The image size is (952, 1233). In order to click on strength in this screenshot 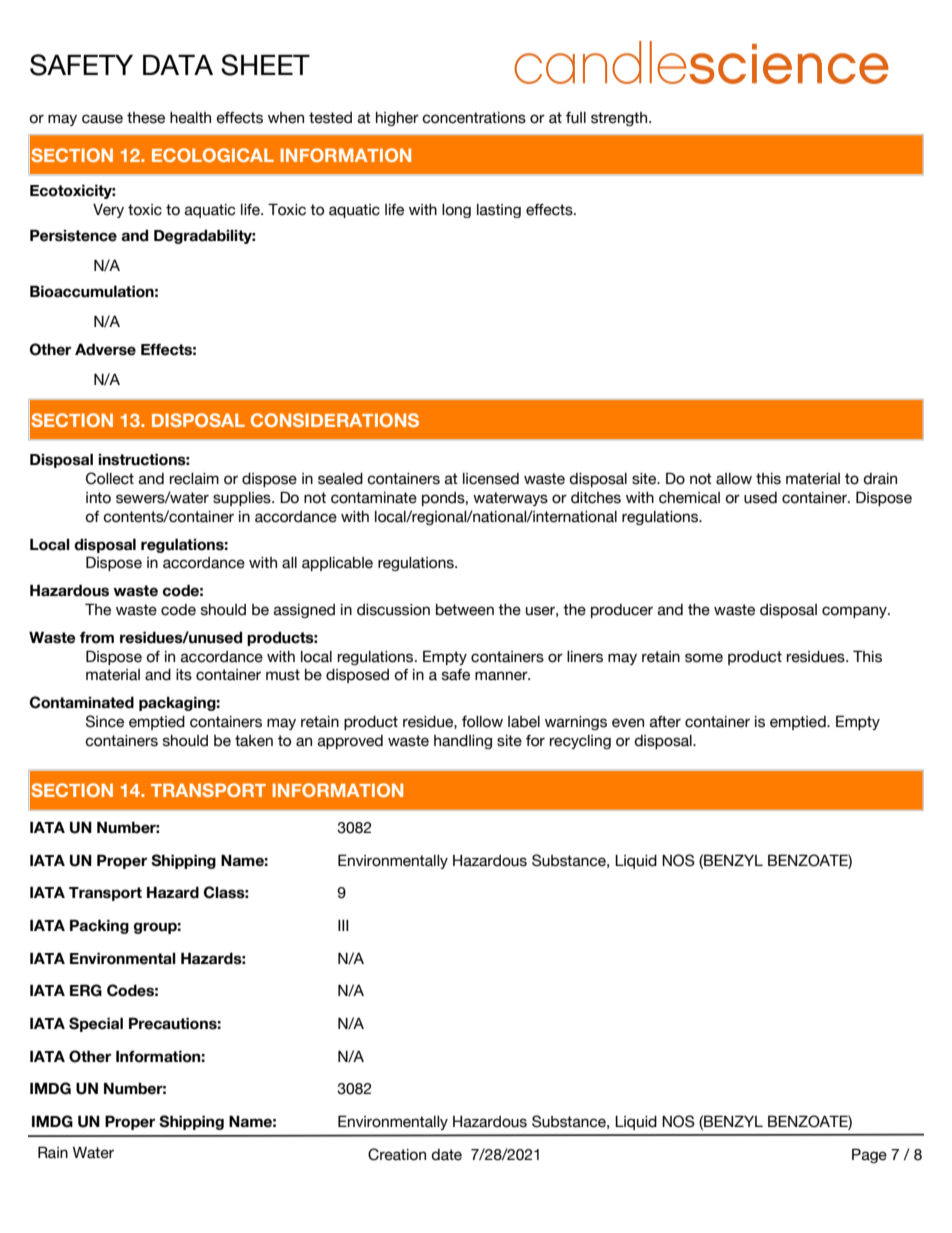, I will do `click(620, 119)`.
